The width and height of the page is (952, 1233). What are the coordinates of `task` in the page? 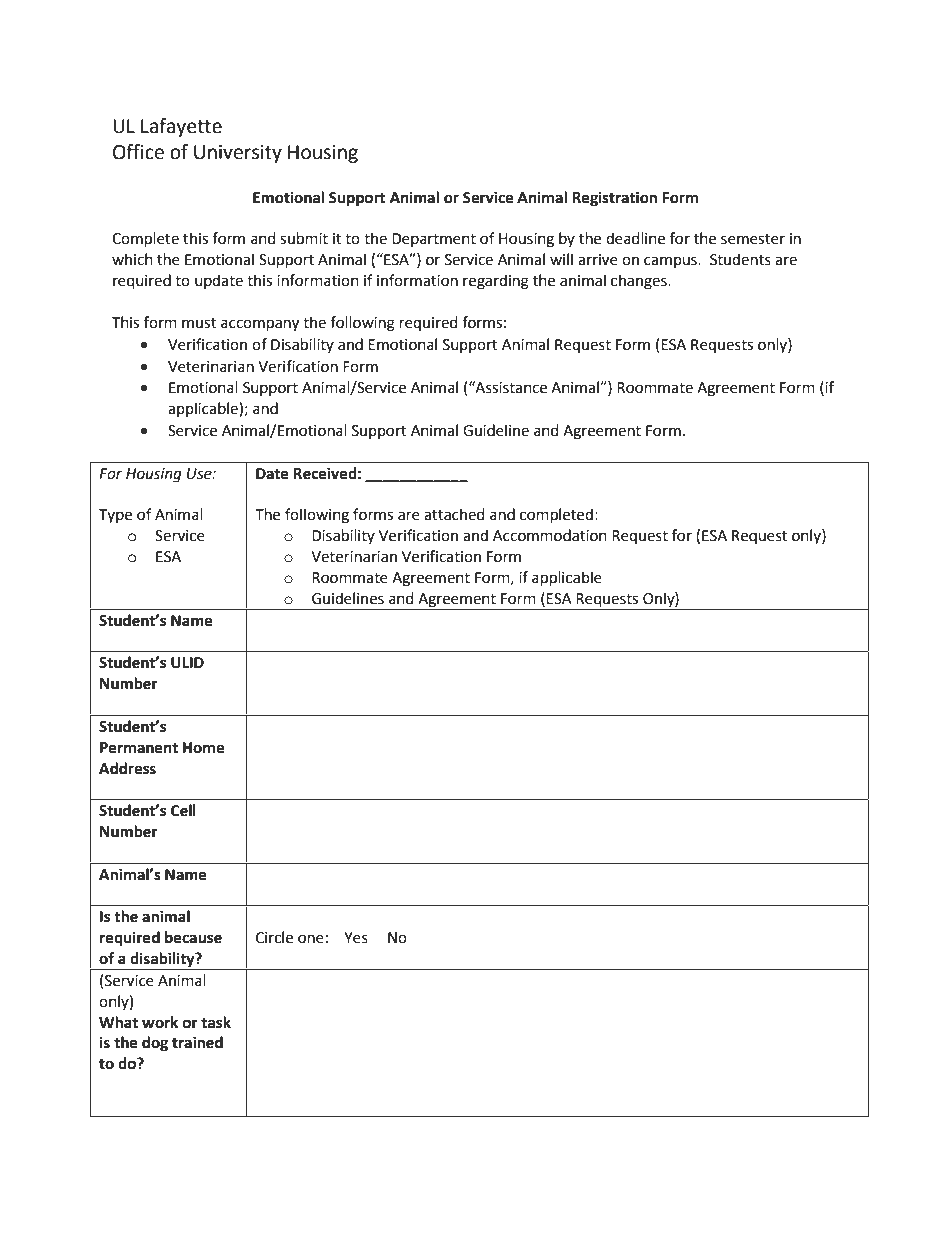 It's located at (216, 1022).
